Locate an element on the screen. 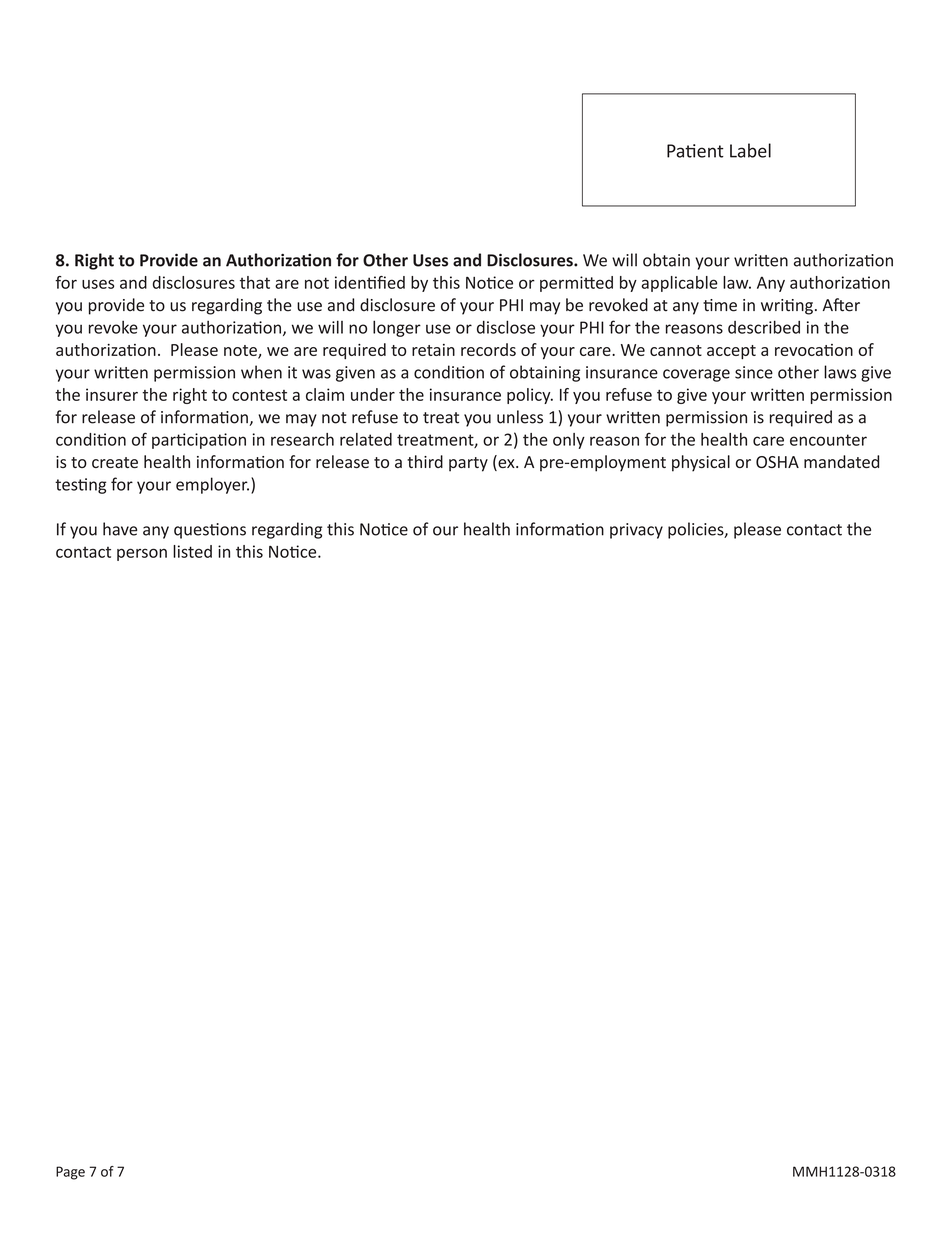 This screenshot has width=952, height=1233. identified is located at coordinates (370, 282).
